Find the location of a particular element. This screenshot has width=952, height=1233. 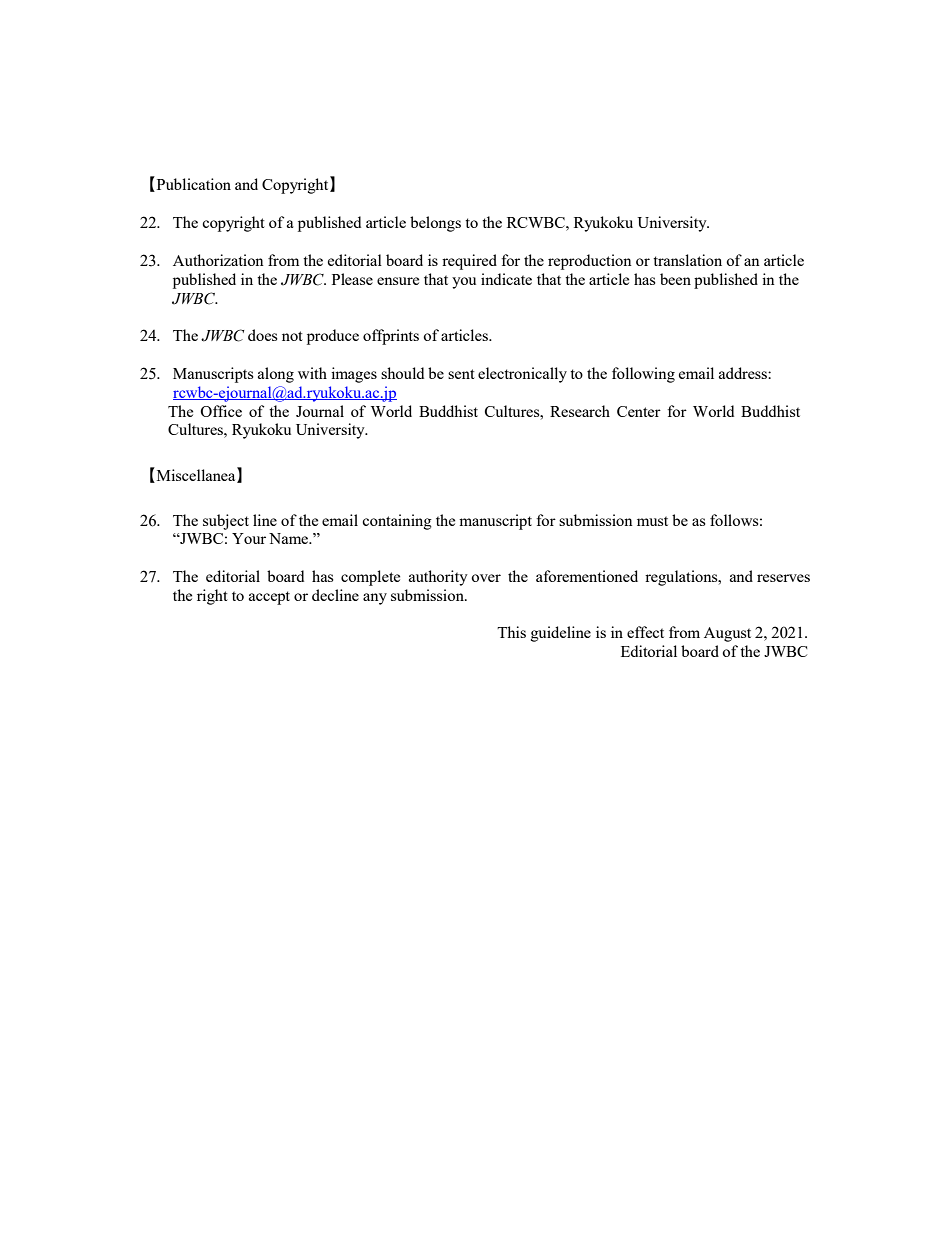

along is located at coordinates (276, 375).
